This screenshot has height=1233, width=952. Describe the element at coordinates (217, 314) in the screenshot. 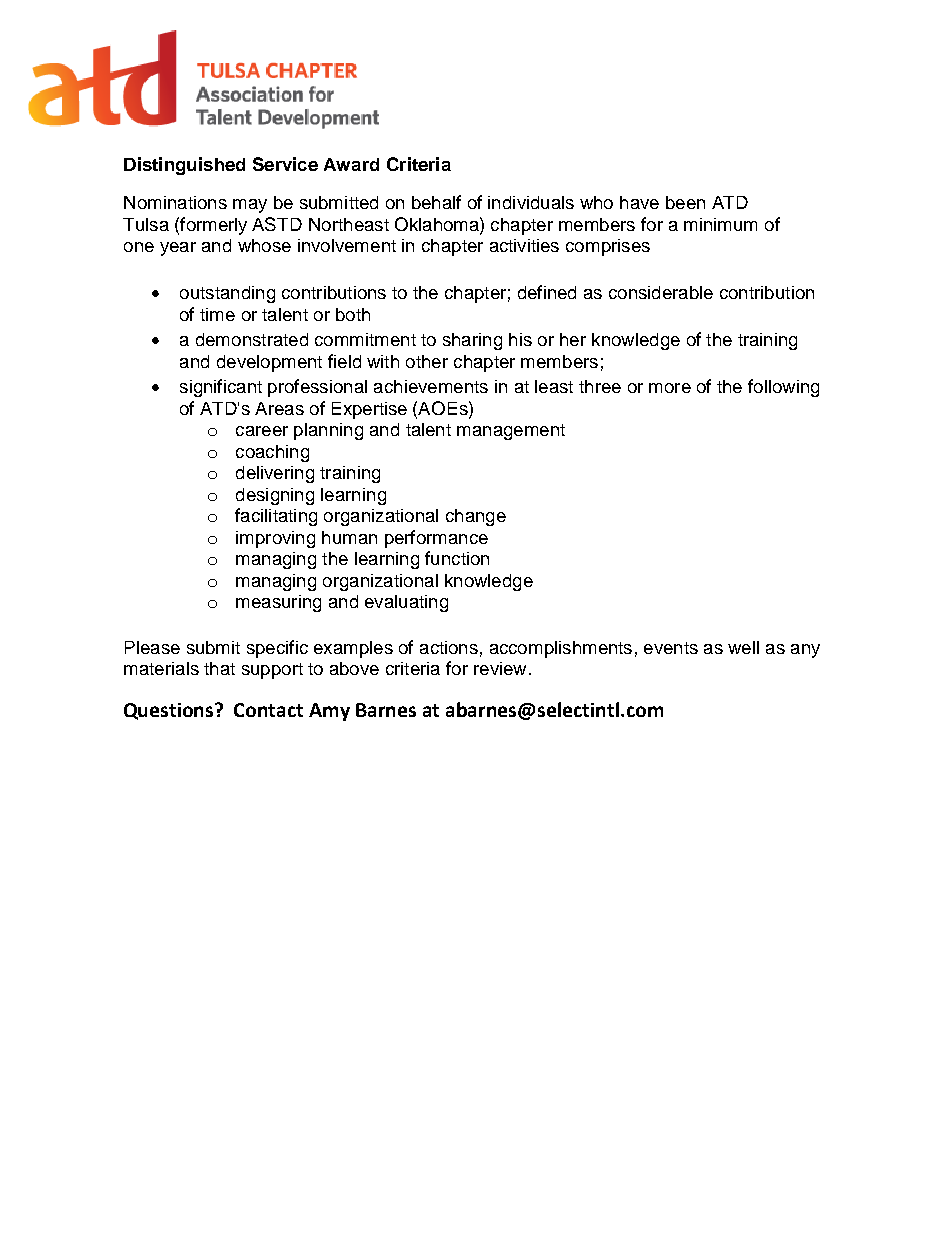

I see `time` at that location.
